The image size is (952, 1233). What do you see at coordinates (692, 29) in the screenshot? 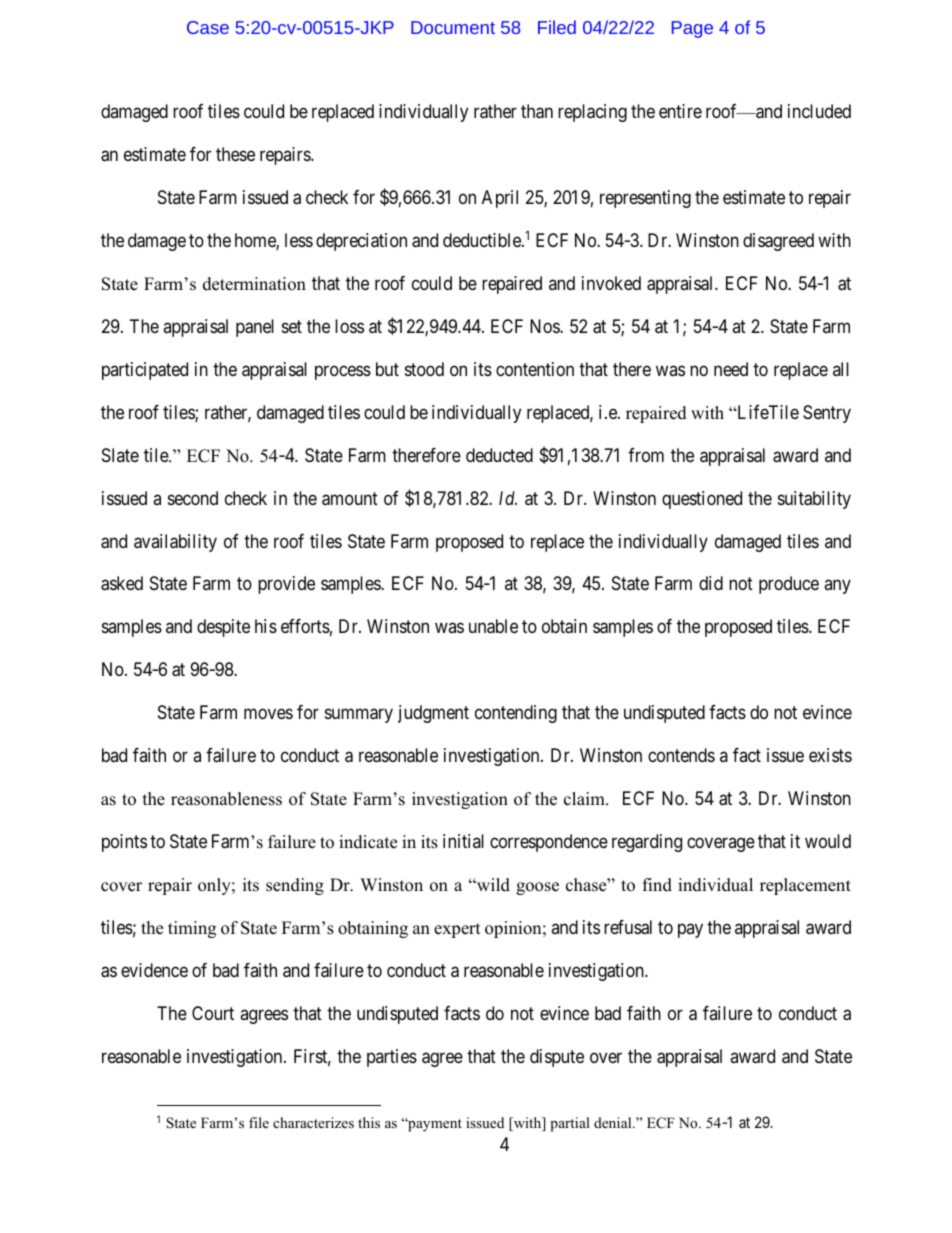
I see `Page` at bounding box center [692, 29].
